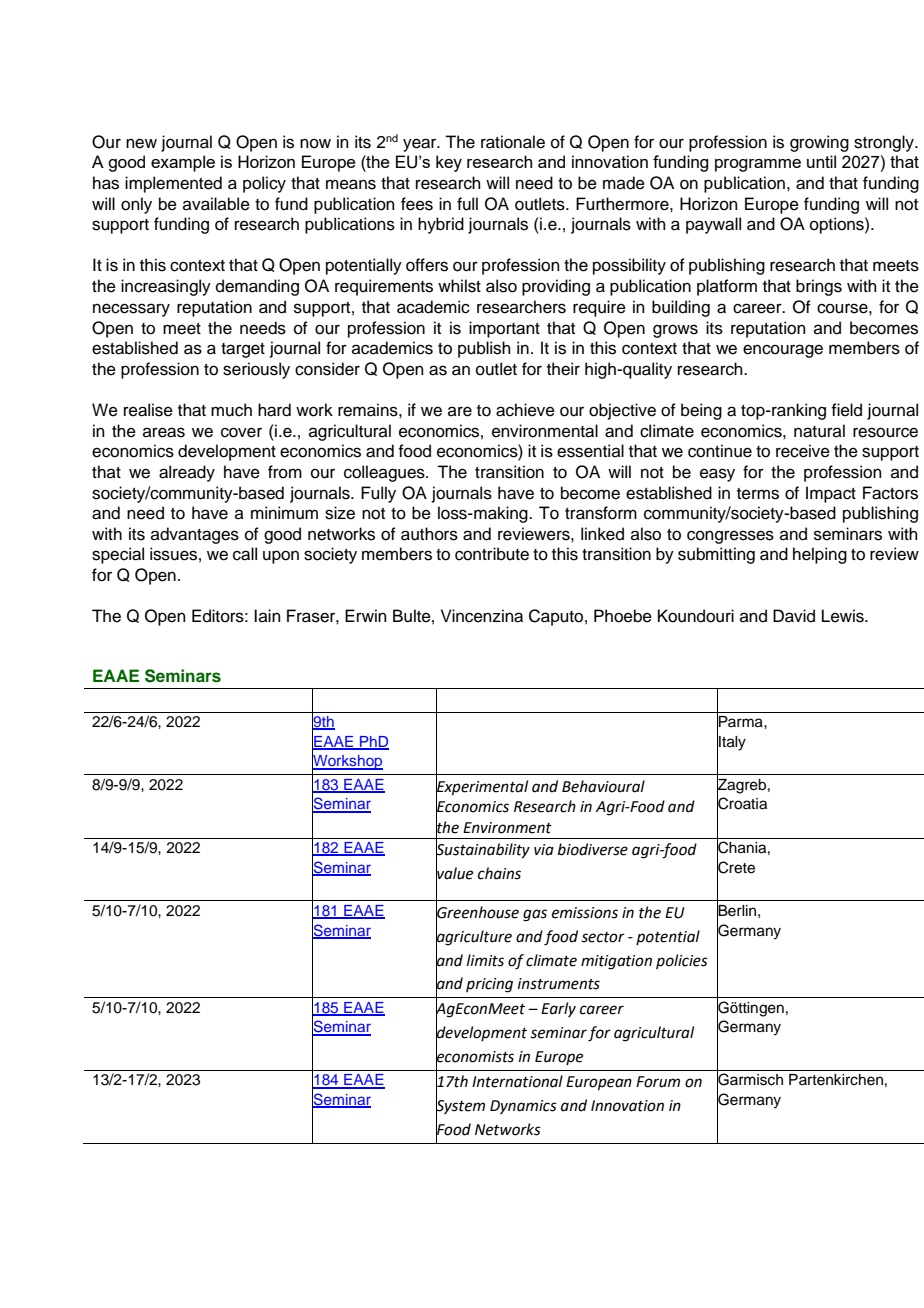 The height and width of the image is (1308, 924). I want to click on Experimental, so click(482, 787).
